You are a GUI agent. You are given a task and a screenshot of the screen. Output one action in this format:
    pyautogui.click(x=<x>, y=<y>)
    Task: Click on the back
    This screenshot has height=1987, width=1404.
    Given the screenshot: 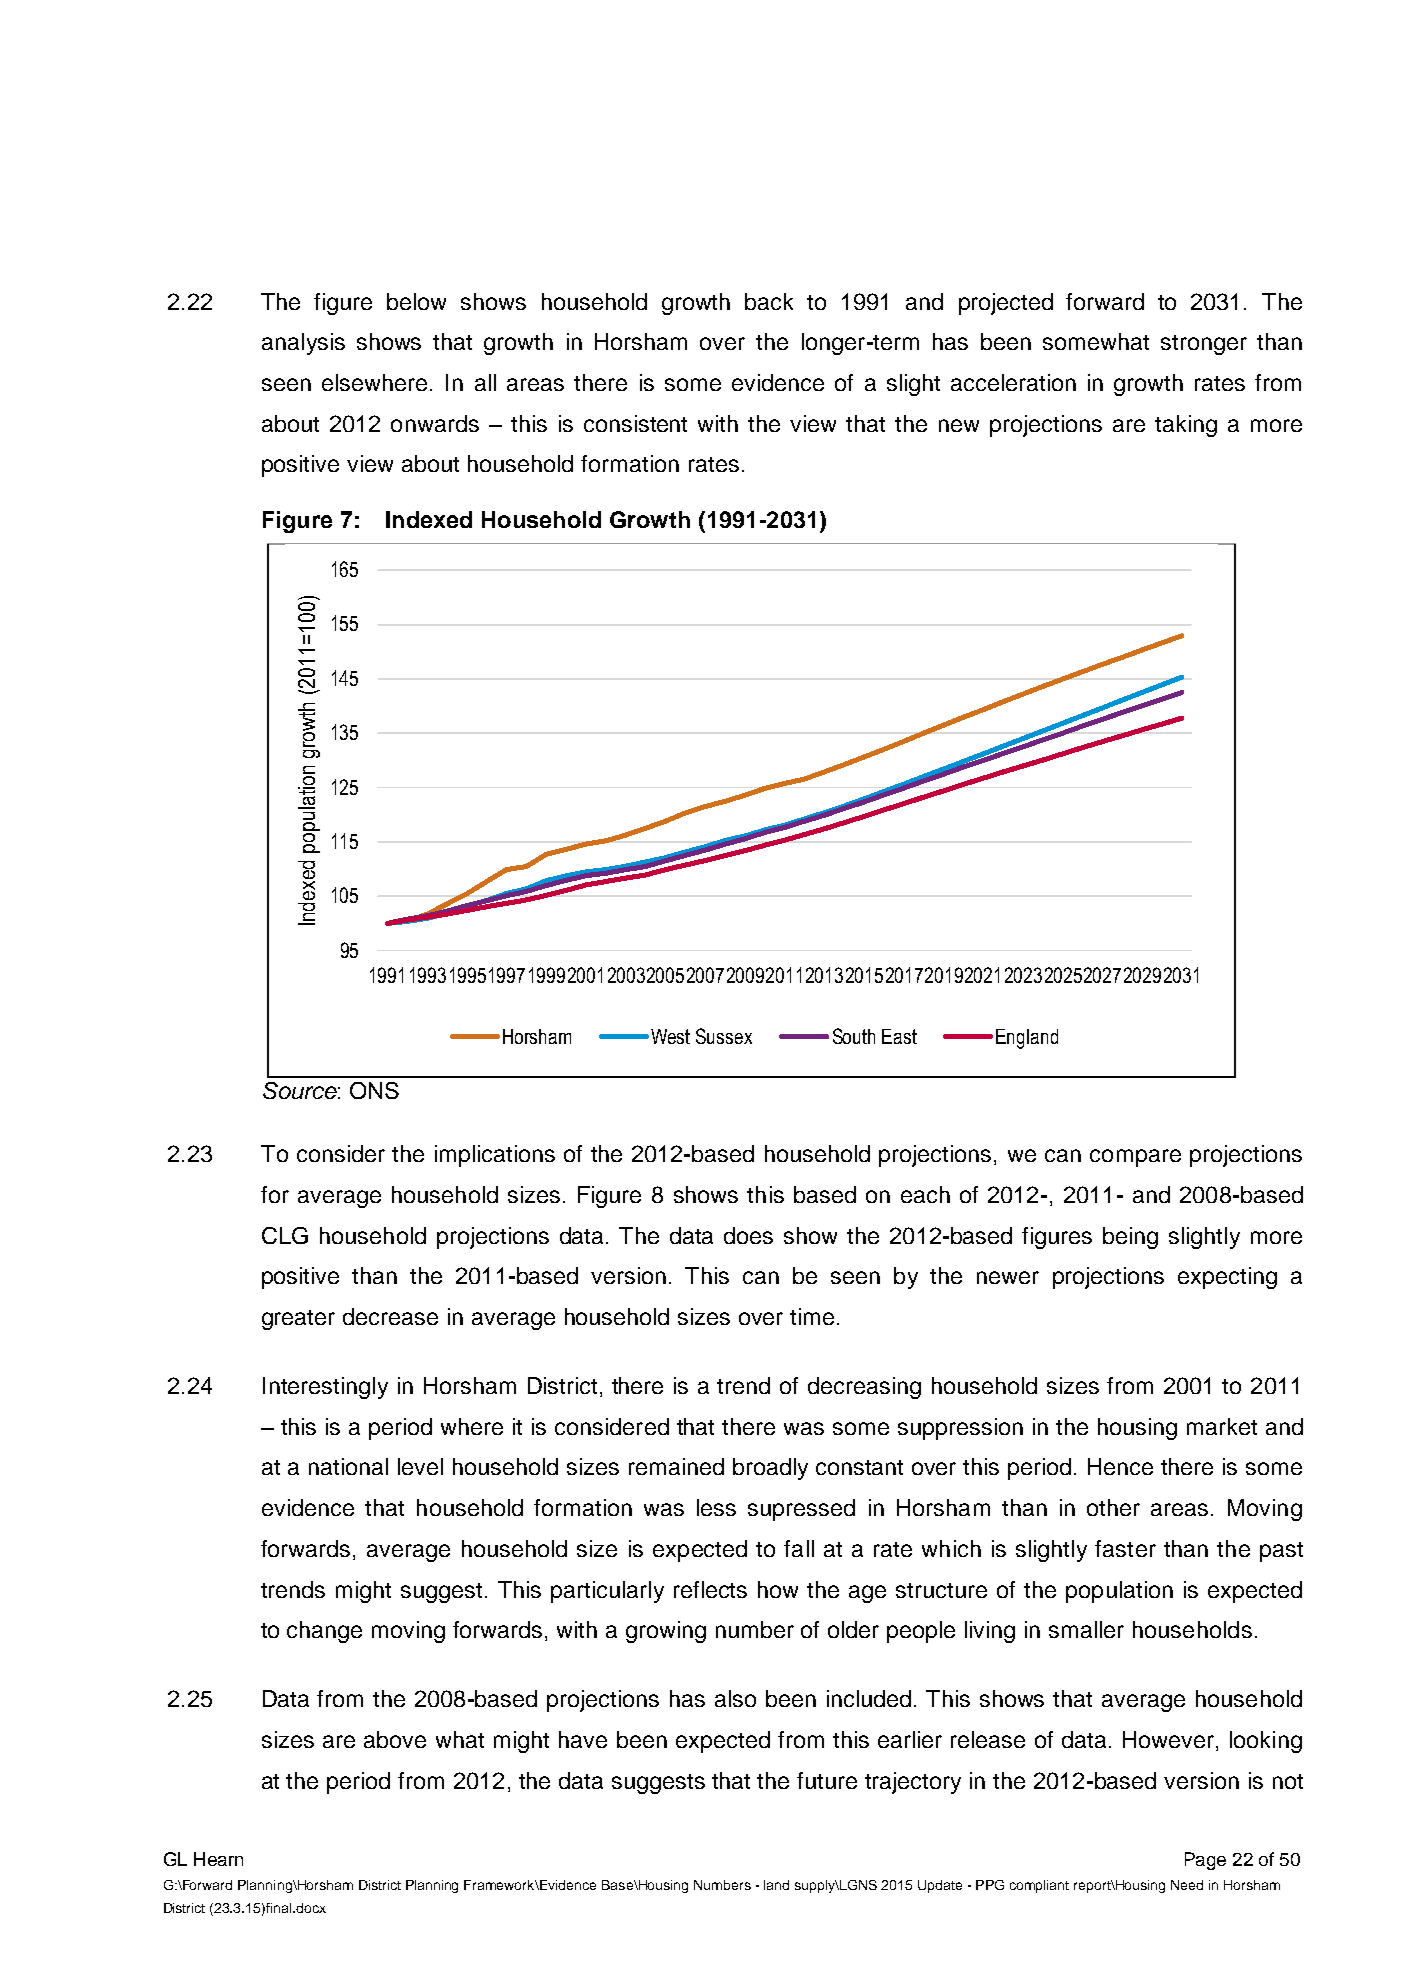 What is the action you would take?
    pyautogui.click(x=769, y=301)
